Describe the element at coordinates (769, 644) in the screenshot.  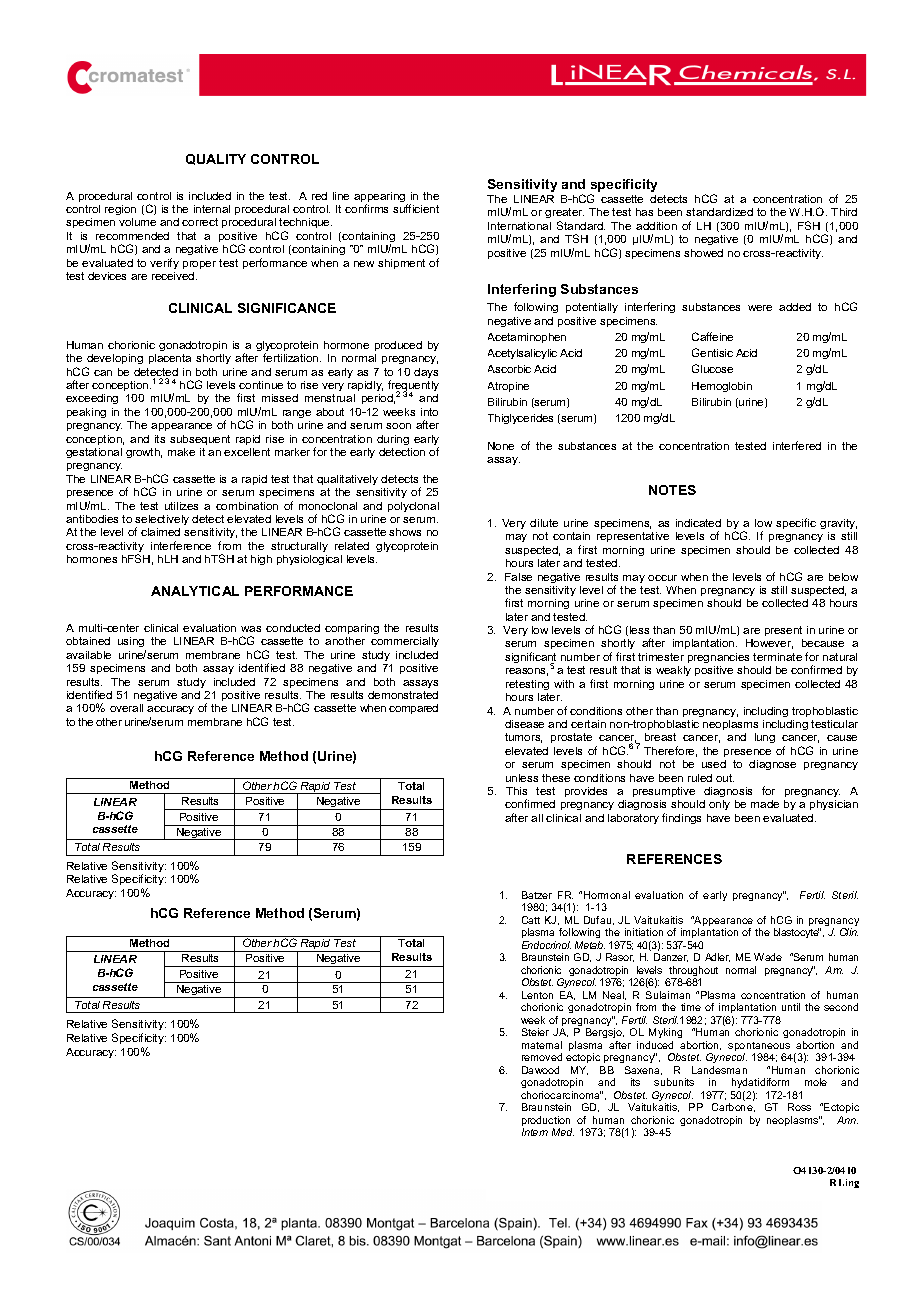
I see `However` at that location.
